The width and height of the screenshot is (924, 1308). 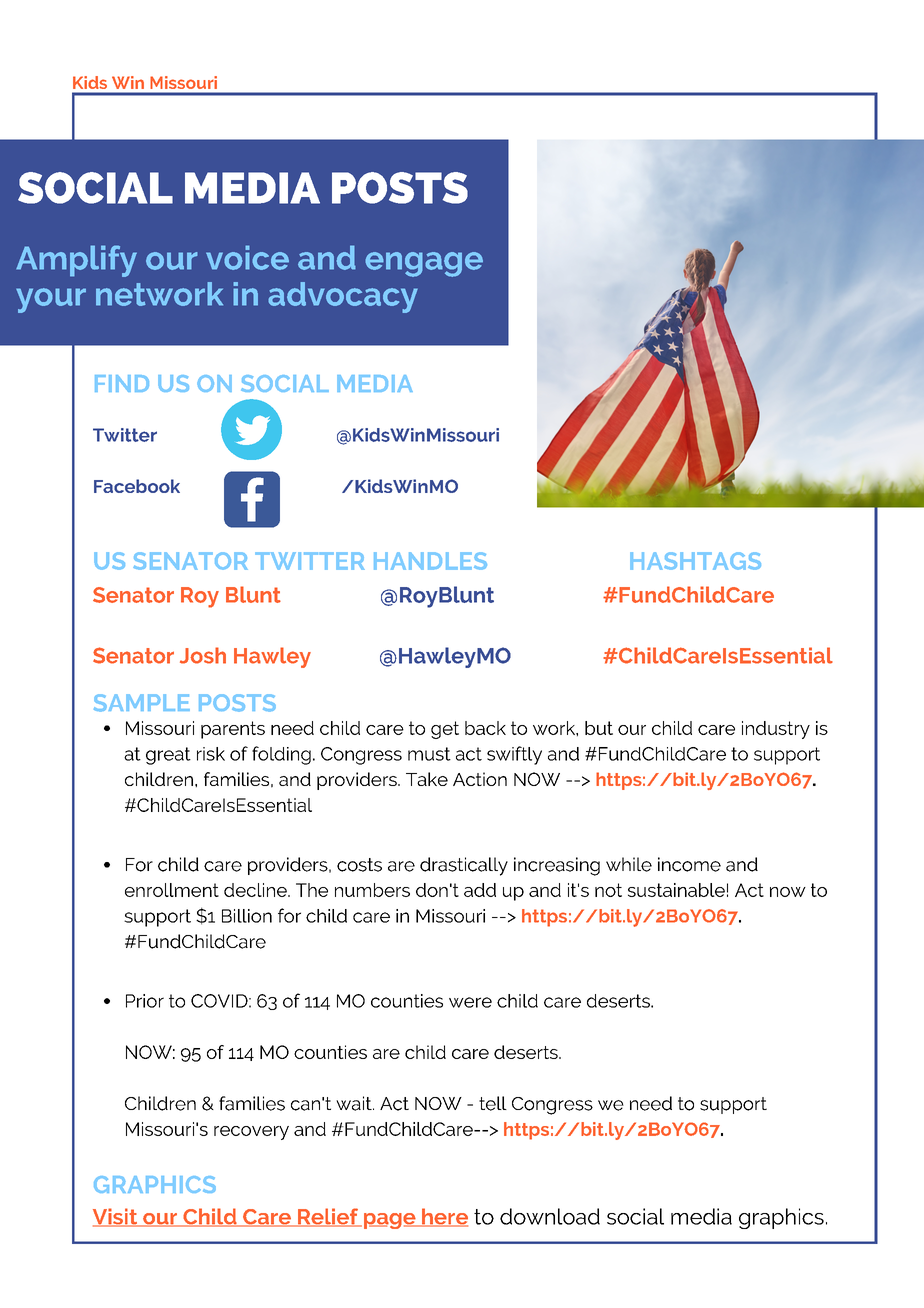 I want to click on HANDLES, so click(x=430, y=561).
